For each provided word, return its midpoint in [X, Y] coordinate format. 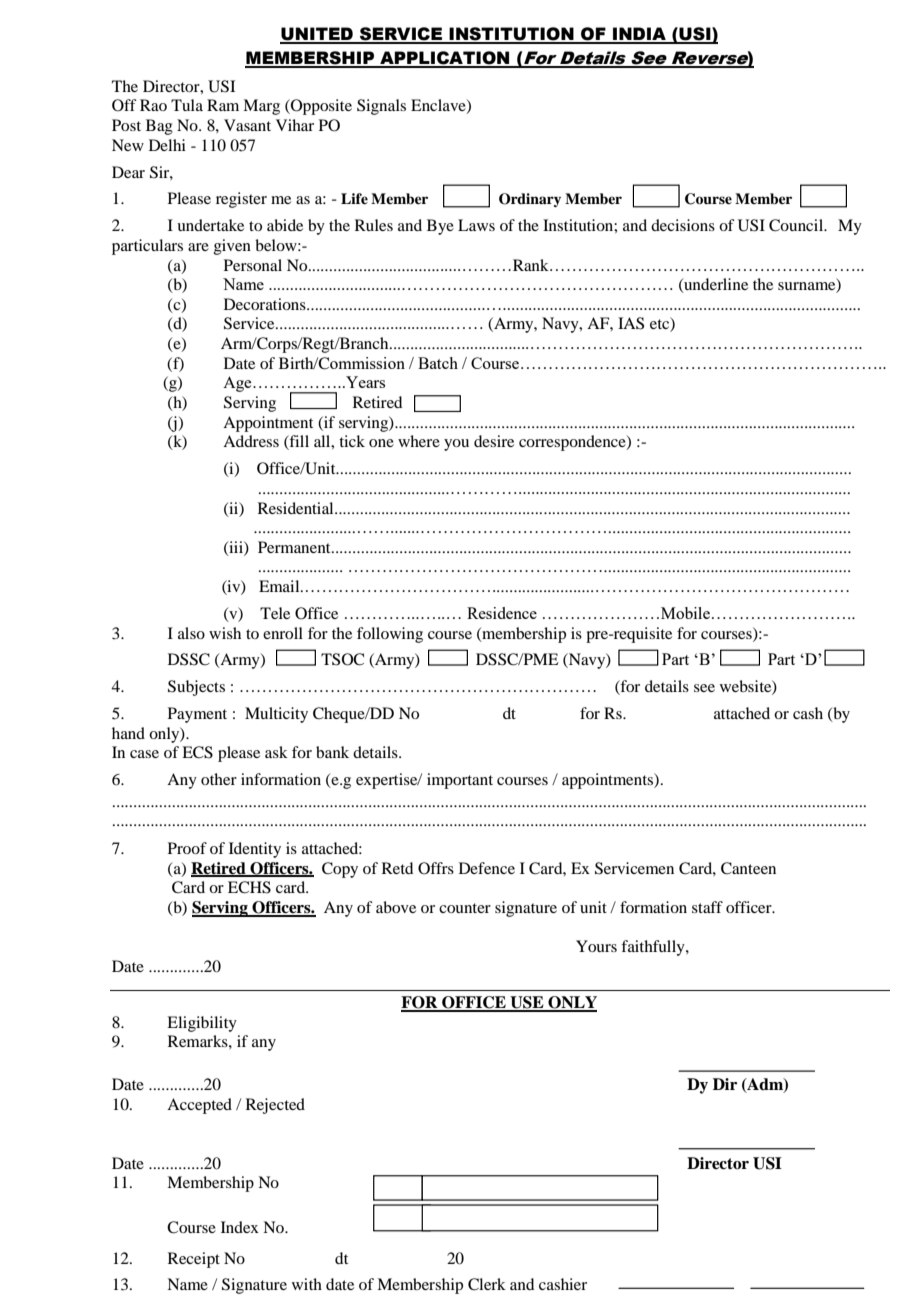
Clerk [487, 1284]
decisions [683, 225]
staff [707, 907]
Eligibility [202, 1024]
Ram [223, 105]
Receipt [194, 1260]
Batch [438, 363]
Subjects [196, 688]
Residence [502, 613]
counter [465, 908]
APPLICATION [445, 59]
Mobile [685, 613]
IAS [631, 323]
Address [251, 441]
